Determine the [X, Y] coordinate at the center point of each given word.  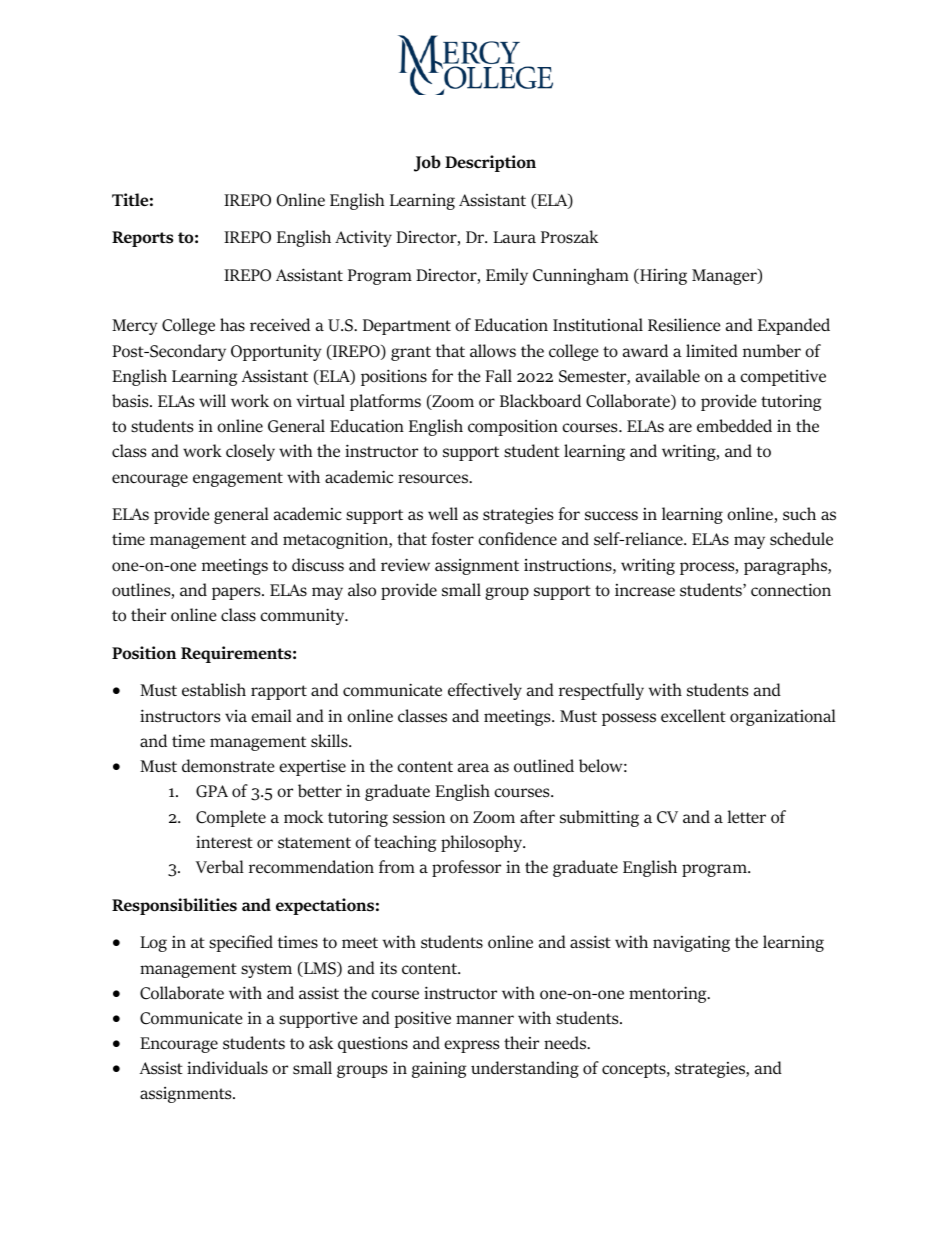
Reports [142, 239]
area [473, 767]
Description [490, 163]
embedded [734, 426]
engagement [238, 479]
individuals [227, 1068]
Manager [725, 277]
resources [434, 479]
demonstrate [228, 766]
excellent [693, 715]
